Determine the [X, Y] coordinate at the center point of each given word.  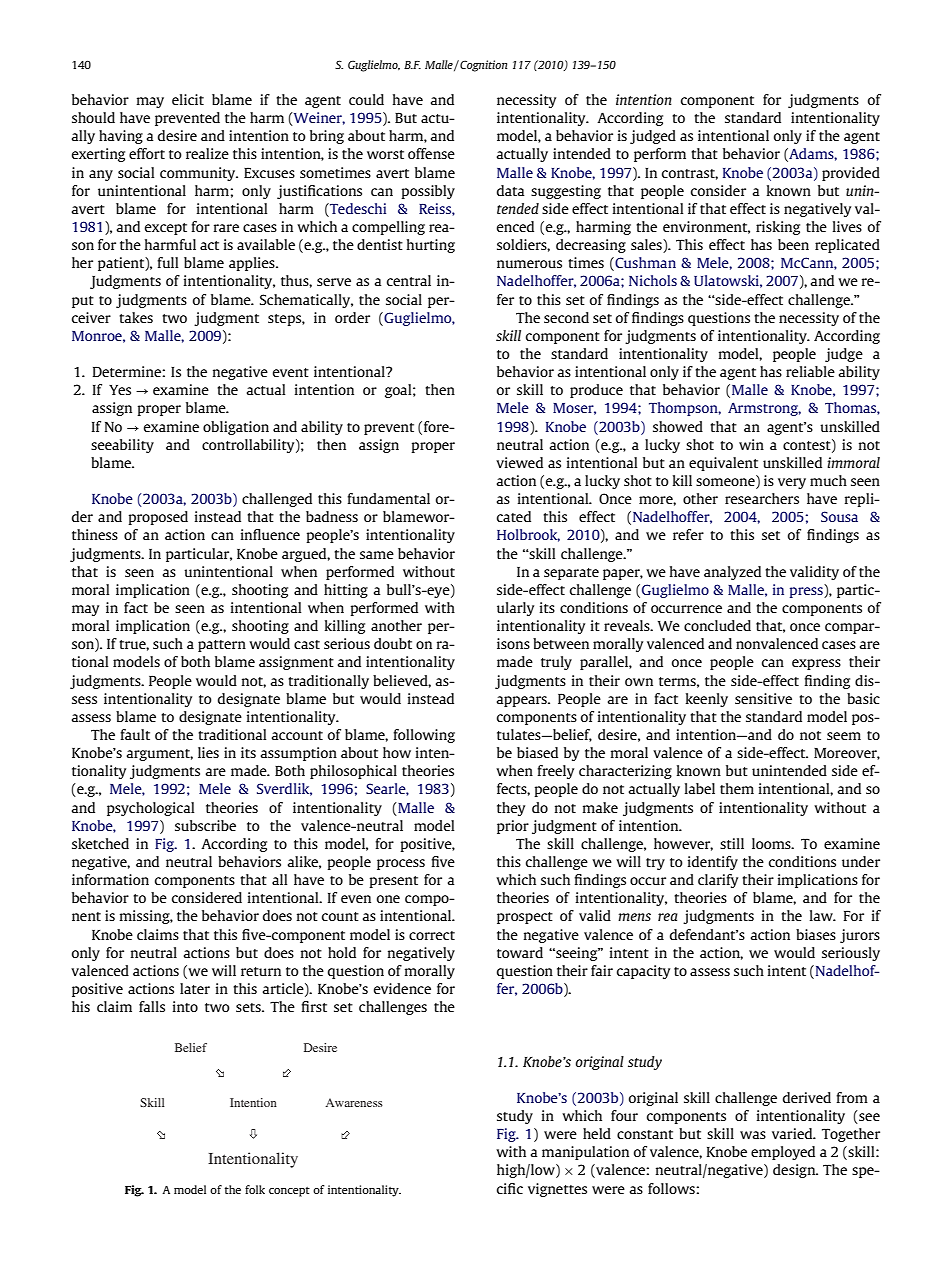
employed [783, 1153]
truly [556, 663]
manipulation [585, 1153]
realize [207, 153]
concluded [717, 625]
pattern [222, 646]
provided [851, 174]
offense [431, 153]
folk [255, 1189]
